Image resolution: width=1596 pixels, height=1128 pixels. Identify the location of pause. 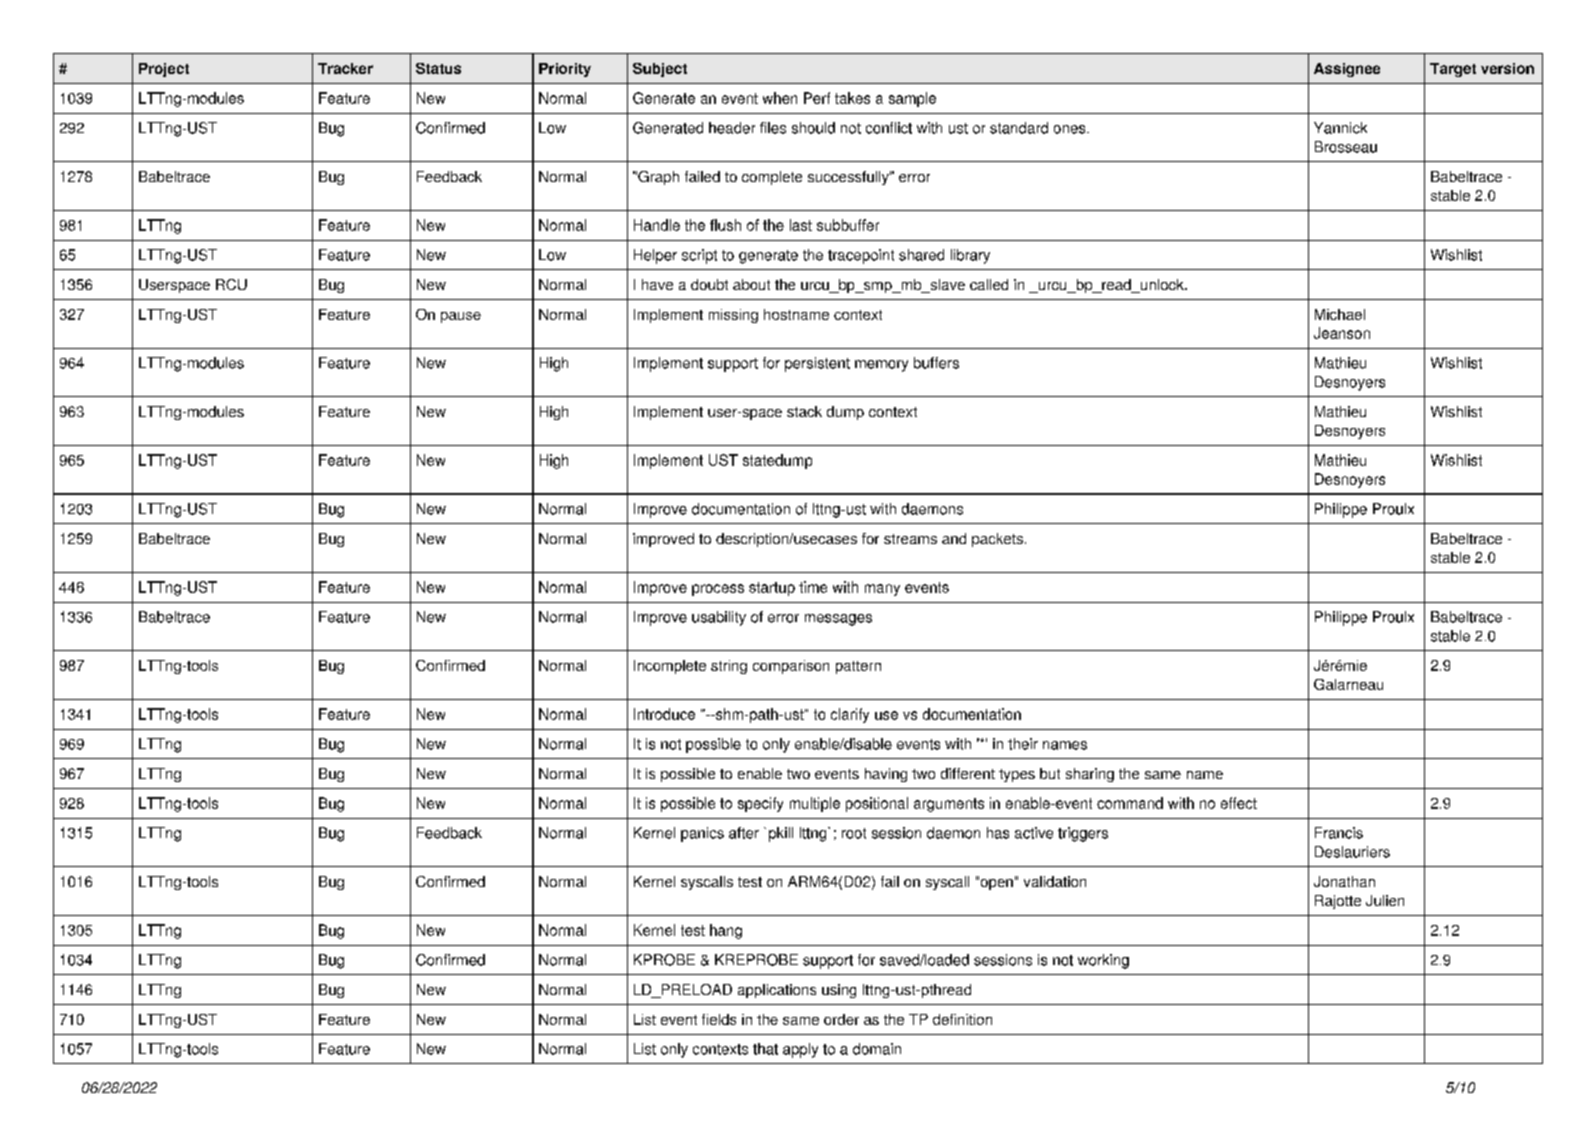
(461, 317).
